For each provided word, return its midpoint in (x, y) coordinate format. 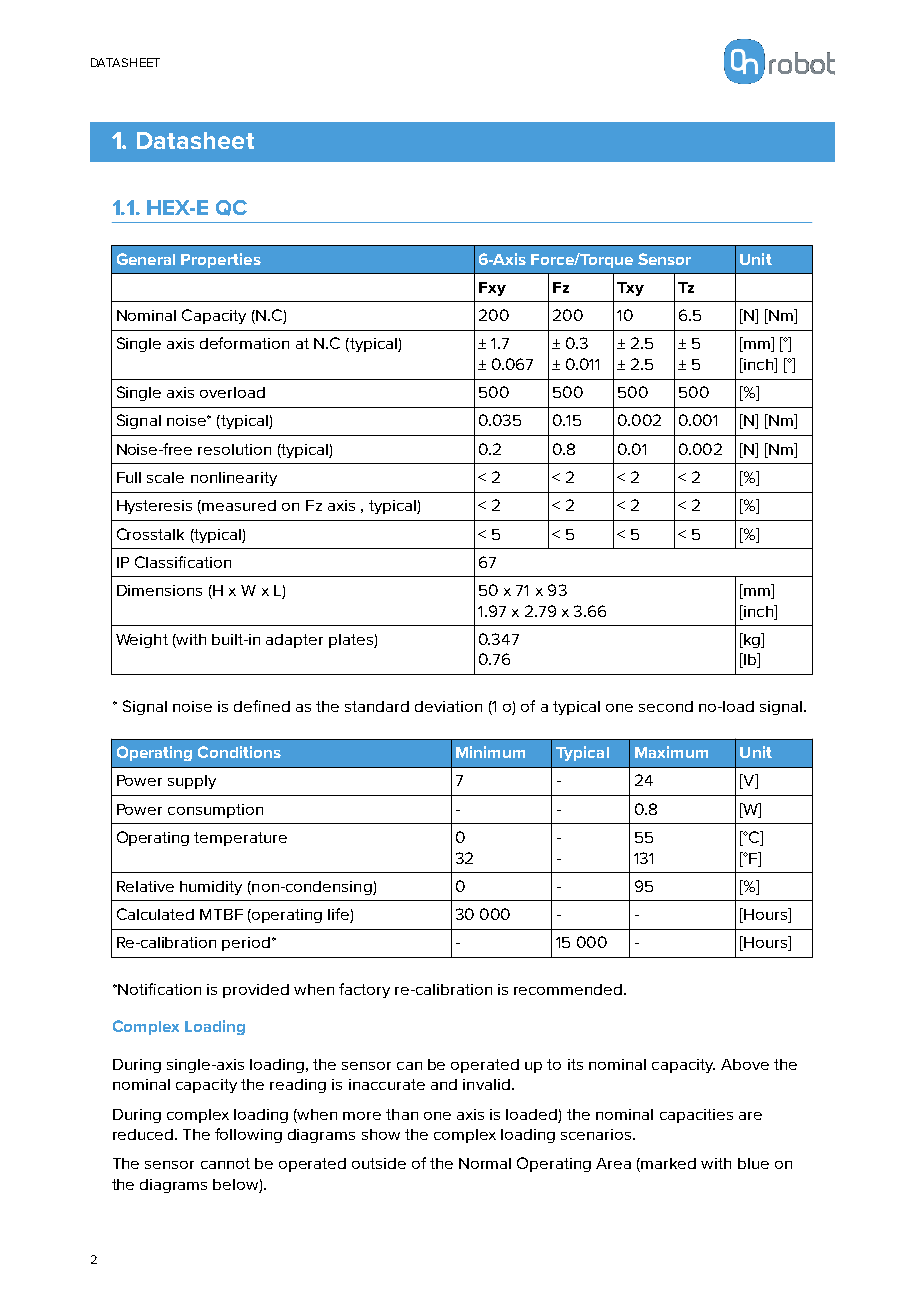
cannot (225, 1163)
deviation (448, 706)
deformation (244, 343)
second (666, 706)
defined (262, 706)
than (402, 1114)
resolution (234, 449)
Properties (221, 260)
